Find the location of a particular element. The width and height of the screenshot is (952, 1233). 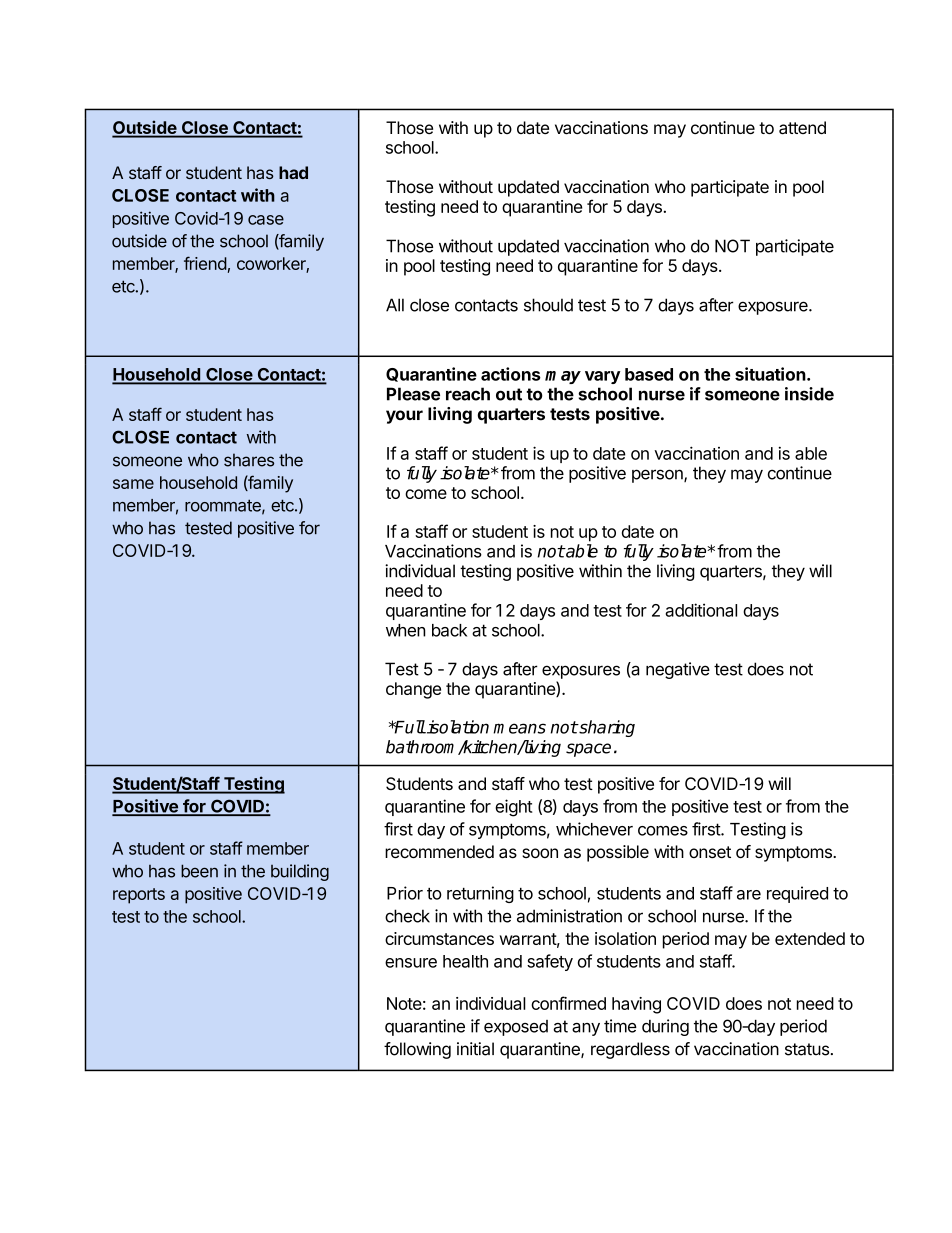

reports is located at coordinates (139, 896).
